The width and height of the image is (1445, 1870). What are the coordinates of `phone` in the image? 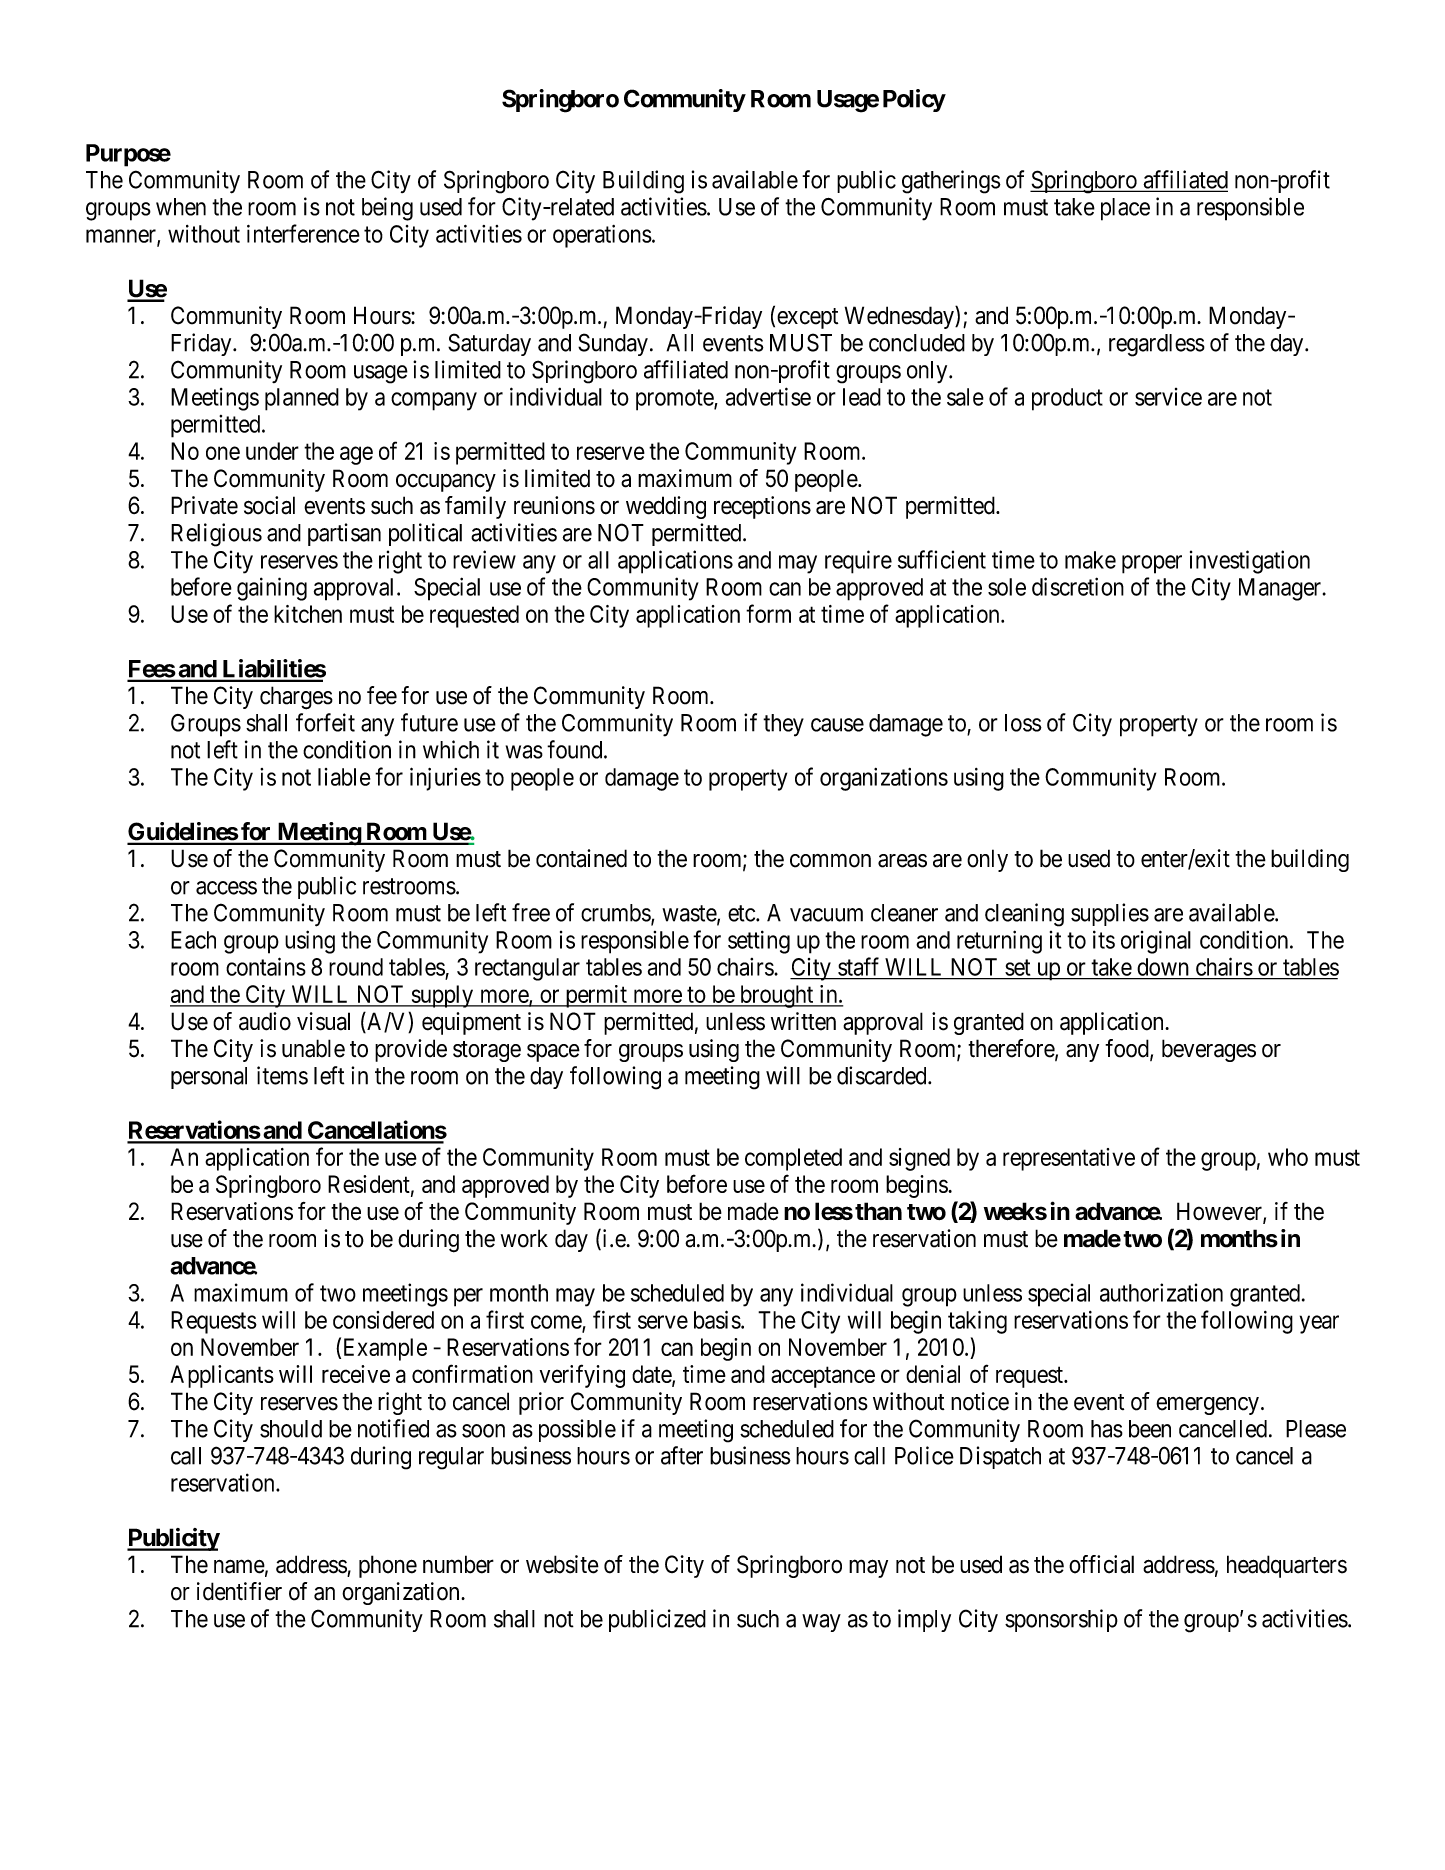 It's located at (388, 1566).
